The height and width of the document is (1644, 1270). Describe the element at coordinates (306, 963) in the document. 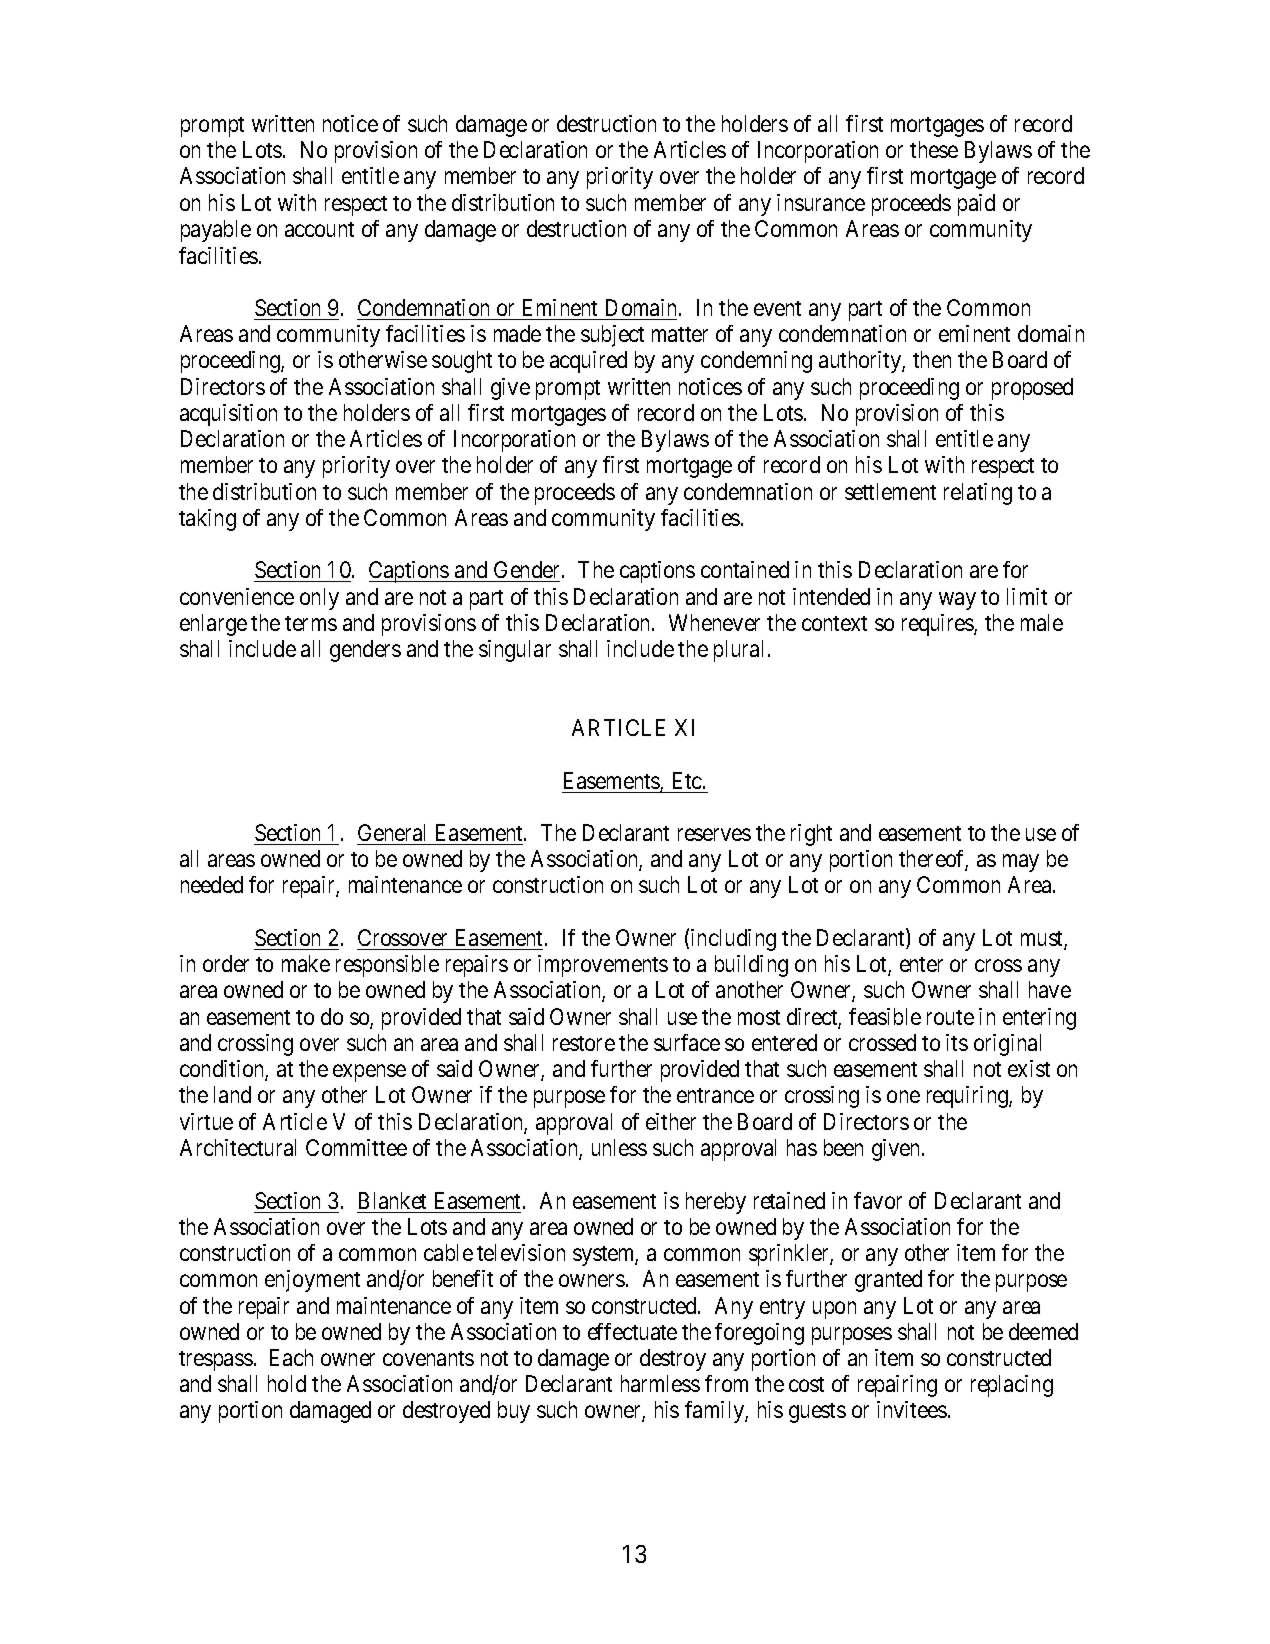

I see `make` at that location.
